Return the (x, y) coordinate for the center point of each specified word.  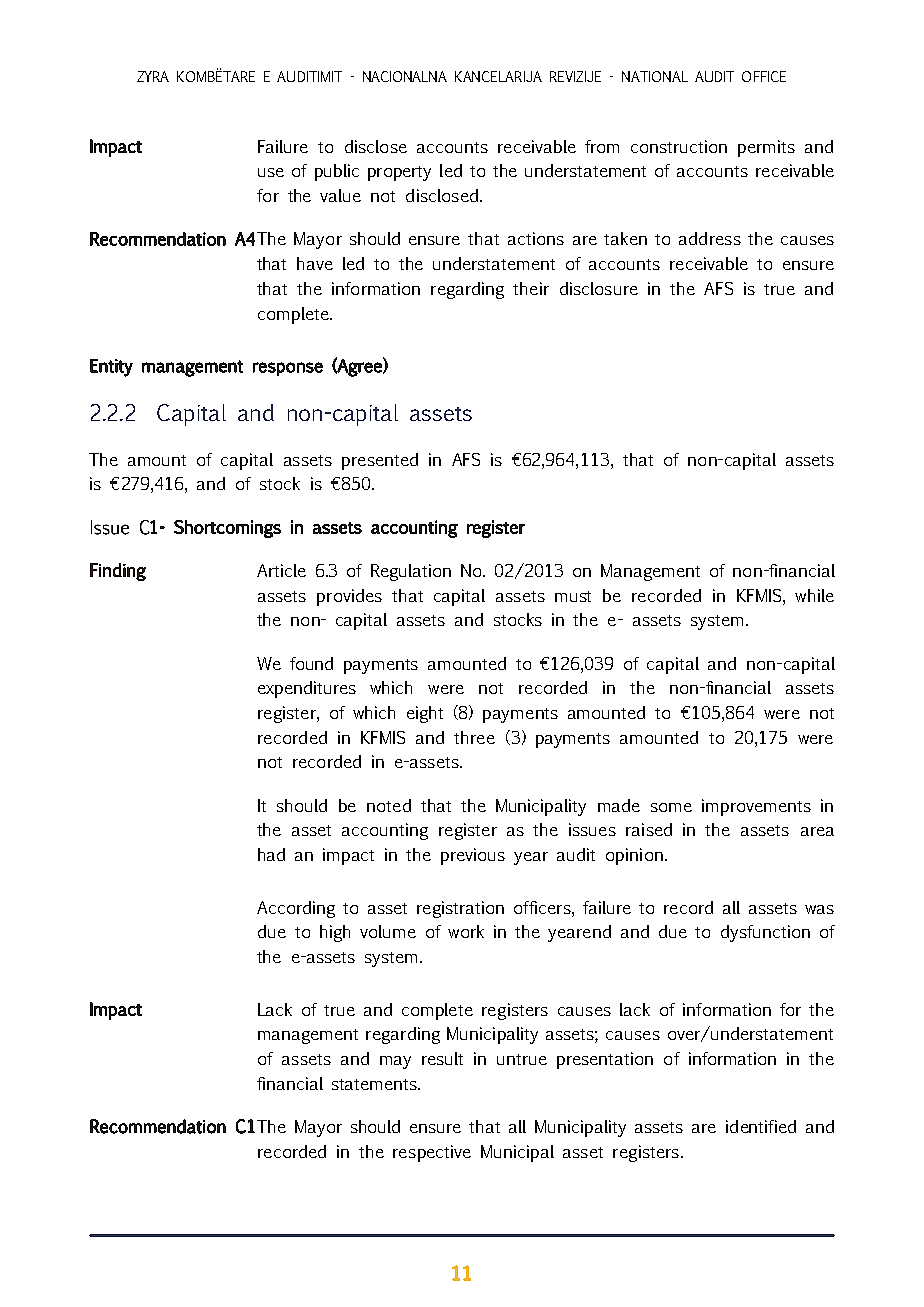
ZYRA (153, 76)
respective (432, 1153)
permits (766, 148)
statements (376, 1084)
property (399, 173)
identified (761, 1126)
